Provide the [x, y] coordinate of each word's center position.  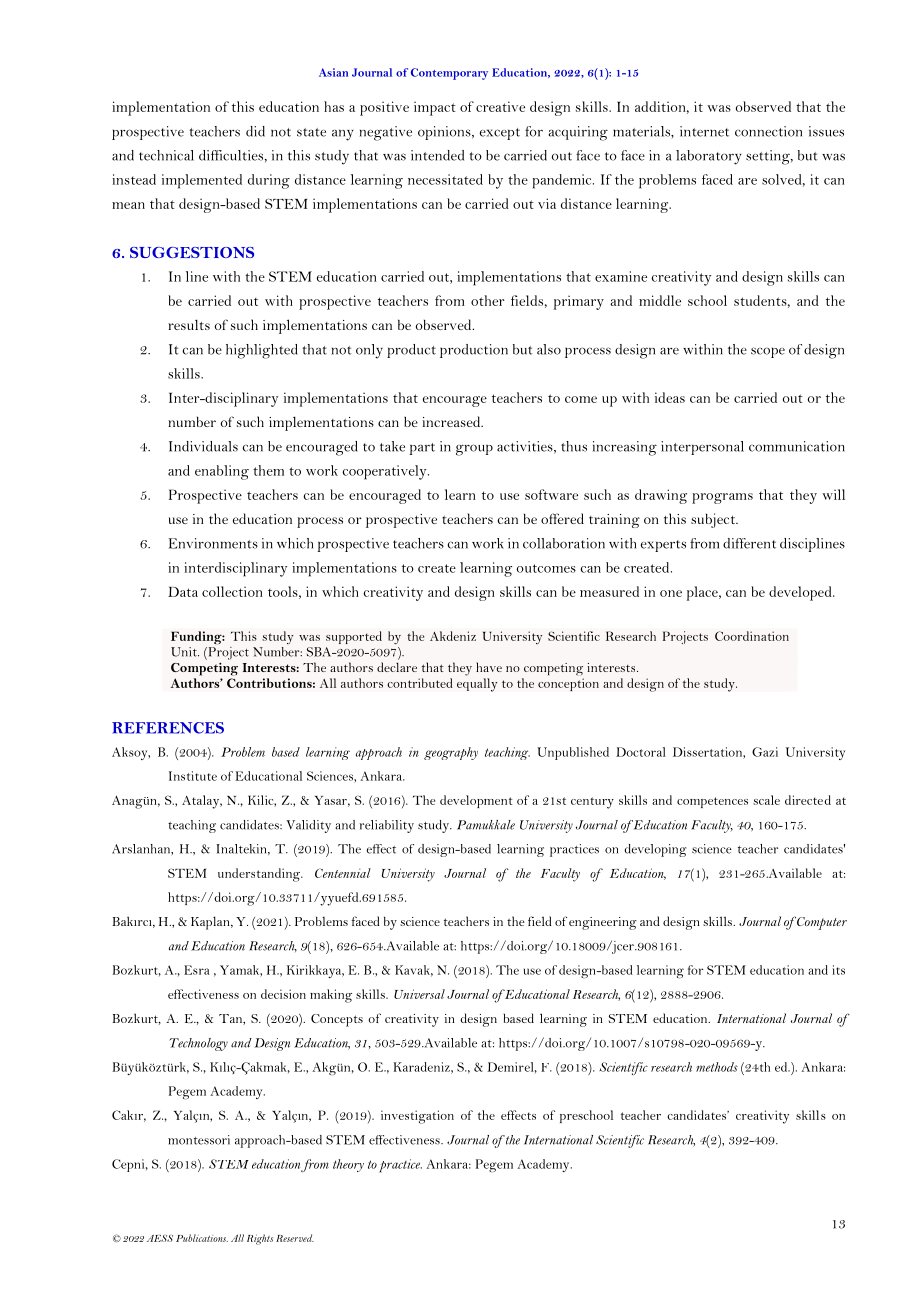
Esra [197, 970]
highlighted [262, 351]
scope [768, 352]
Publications [202, 1238]
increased [452, 421]
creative [500, 106]
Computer [820, 923]
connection [768, 131]
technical [166, 155]
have [489, 667]
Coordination [752, 636]
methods [717, 1067]
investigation [417, 1117]
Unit [185, 652]
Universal [419, 994]
